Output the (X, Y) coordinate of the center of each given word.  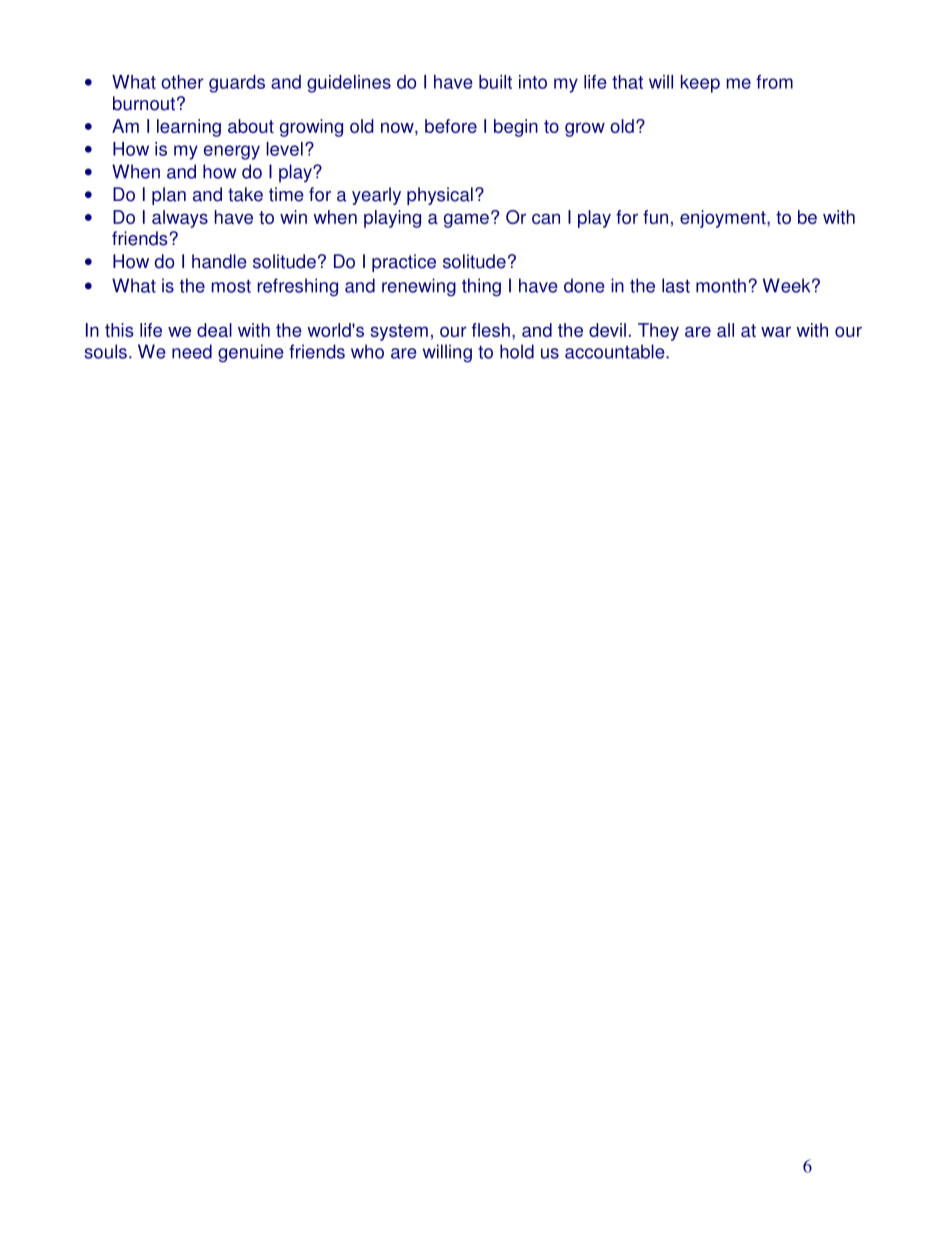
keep (700, 84)
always (180, 219)
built (495, 82)
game (466, 220)
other (182, 82)
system (399, 332)
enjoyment (724, 219)
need (192, 351)
